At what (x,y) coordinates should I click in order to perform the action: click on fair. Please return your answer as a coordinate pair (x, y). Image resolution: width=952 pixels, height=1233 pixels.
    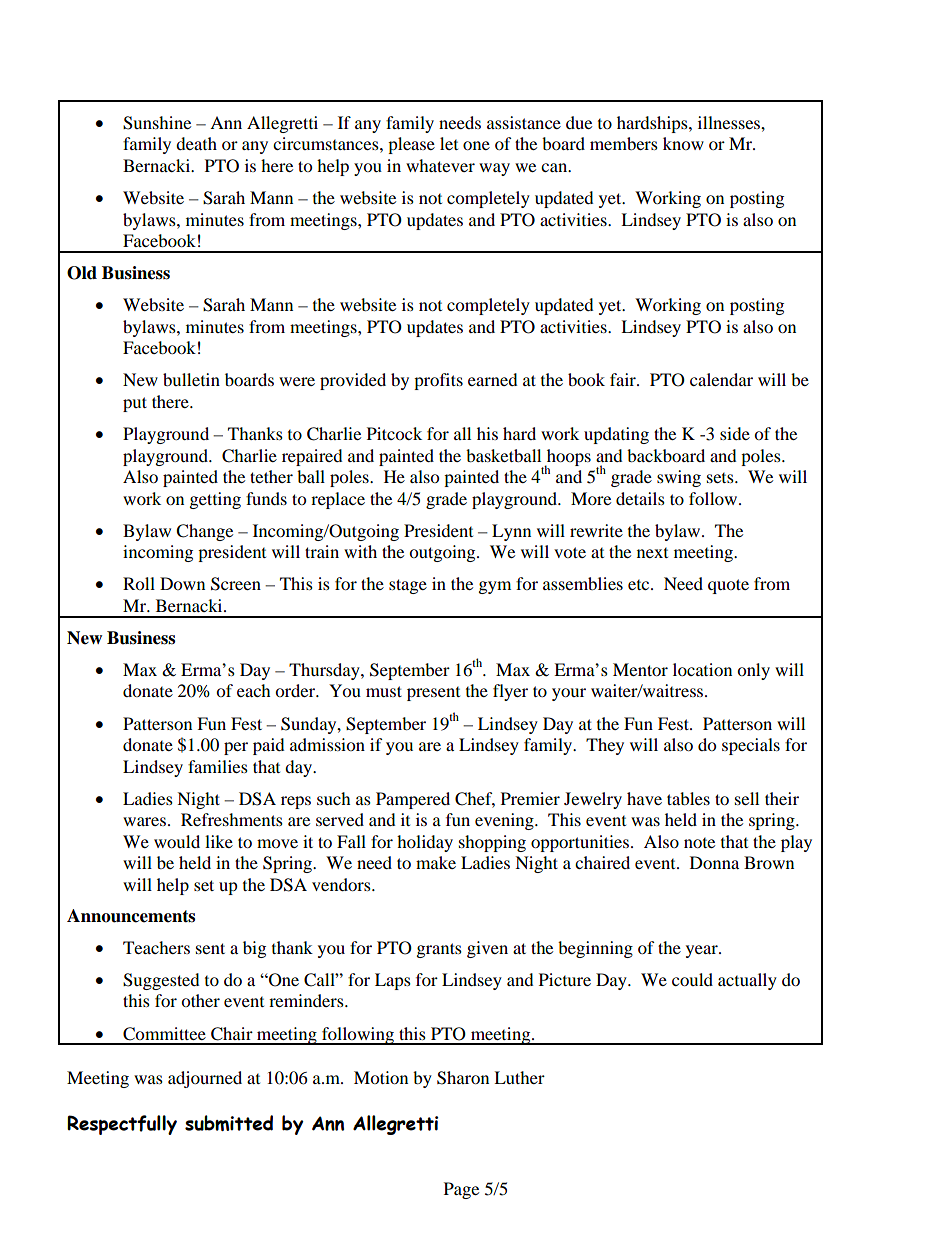
    Looking at the image, I should click on (624, 379).
